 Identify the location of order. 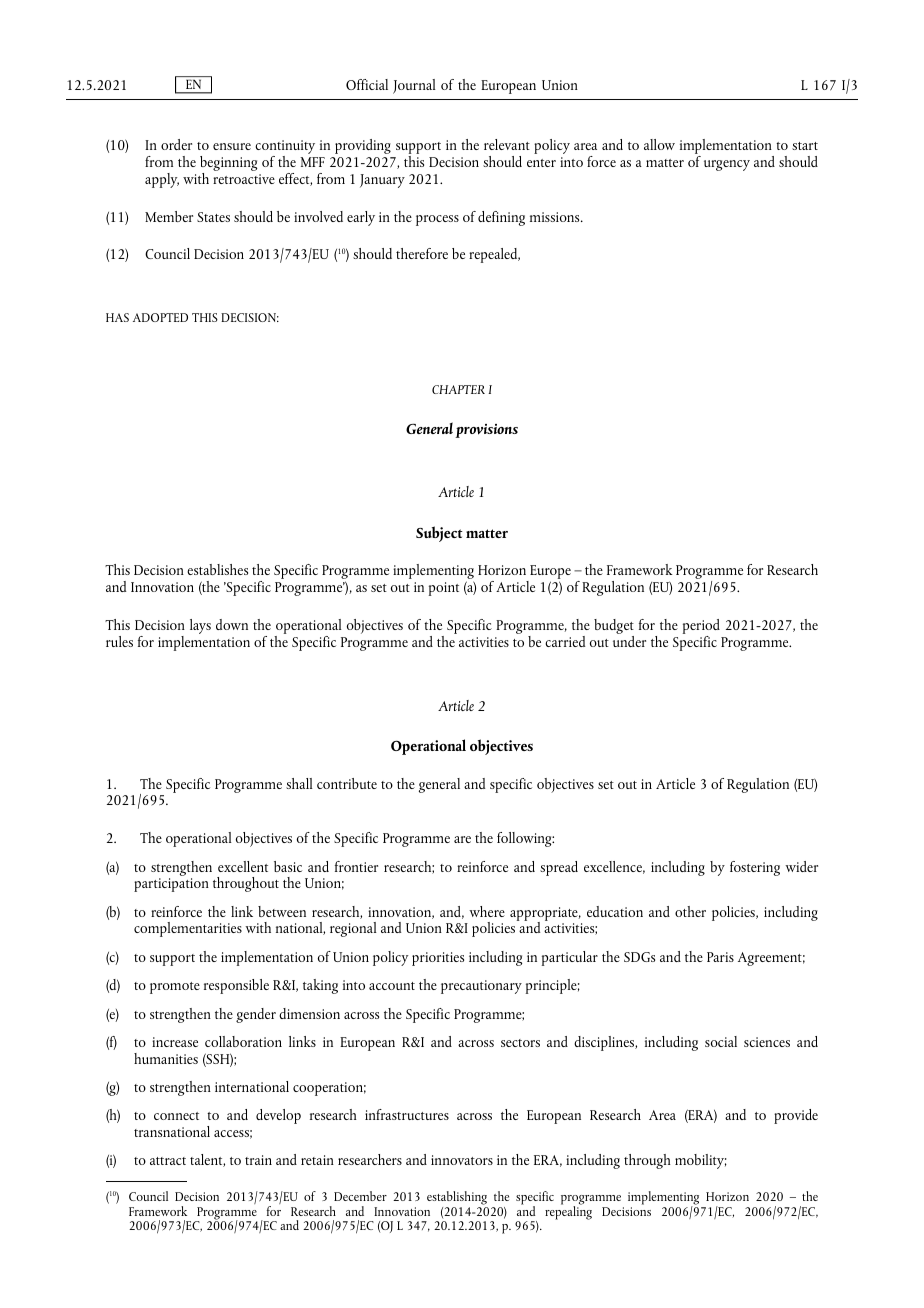
(176, 144).
